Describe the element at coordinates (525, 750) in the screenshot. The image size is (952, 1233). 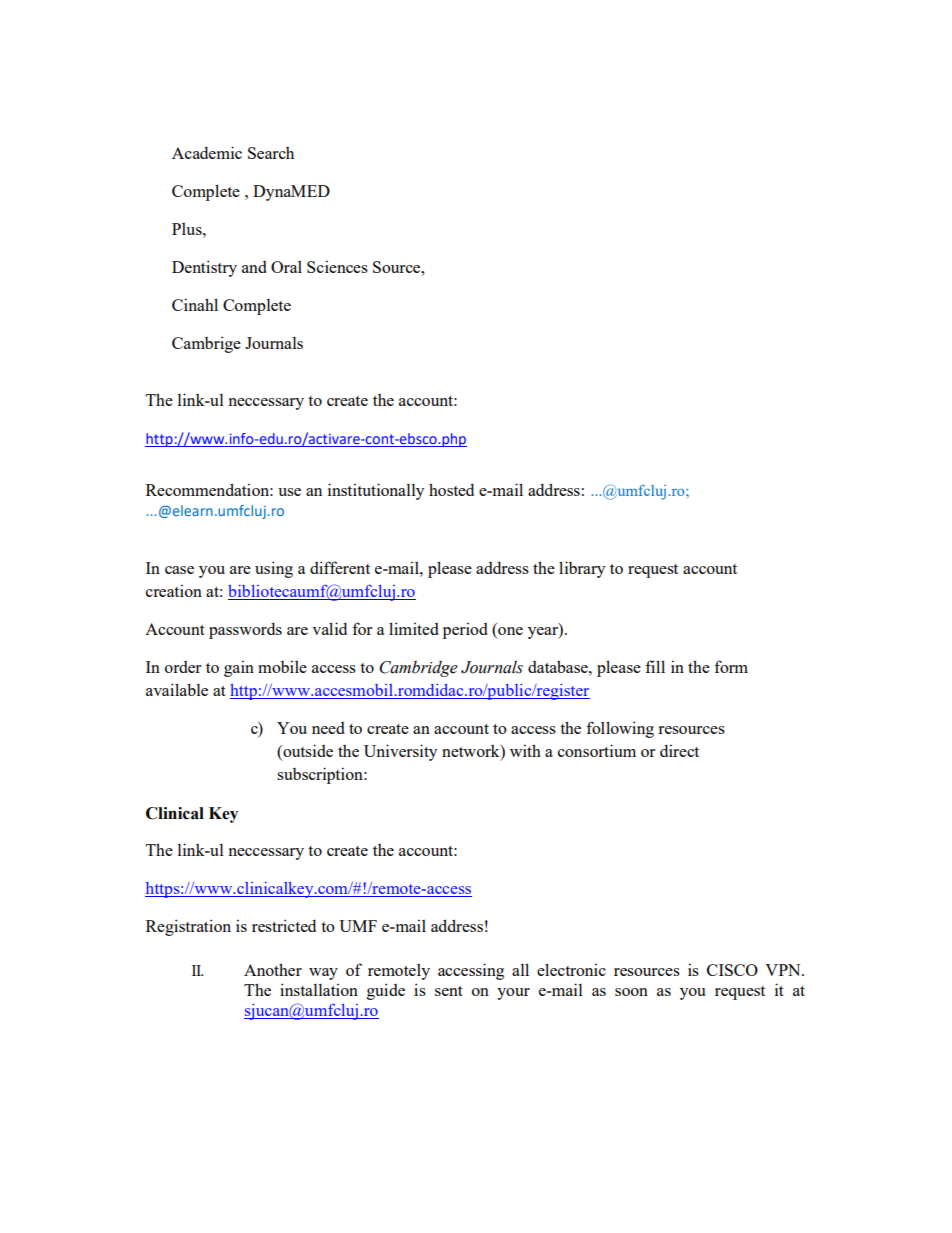
I see `with` at that location.
